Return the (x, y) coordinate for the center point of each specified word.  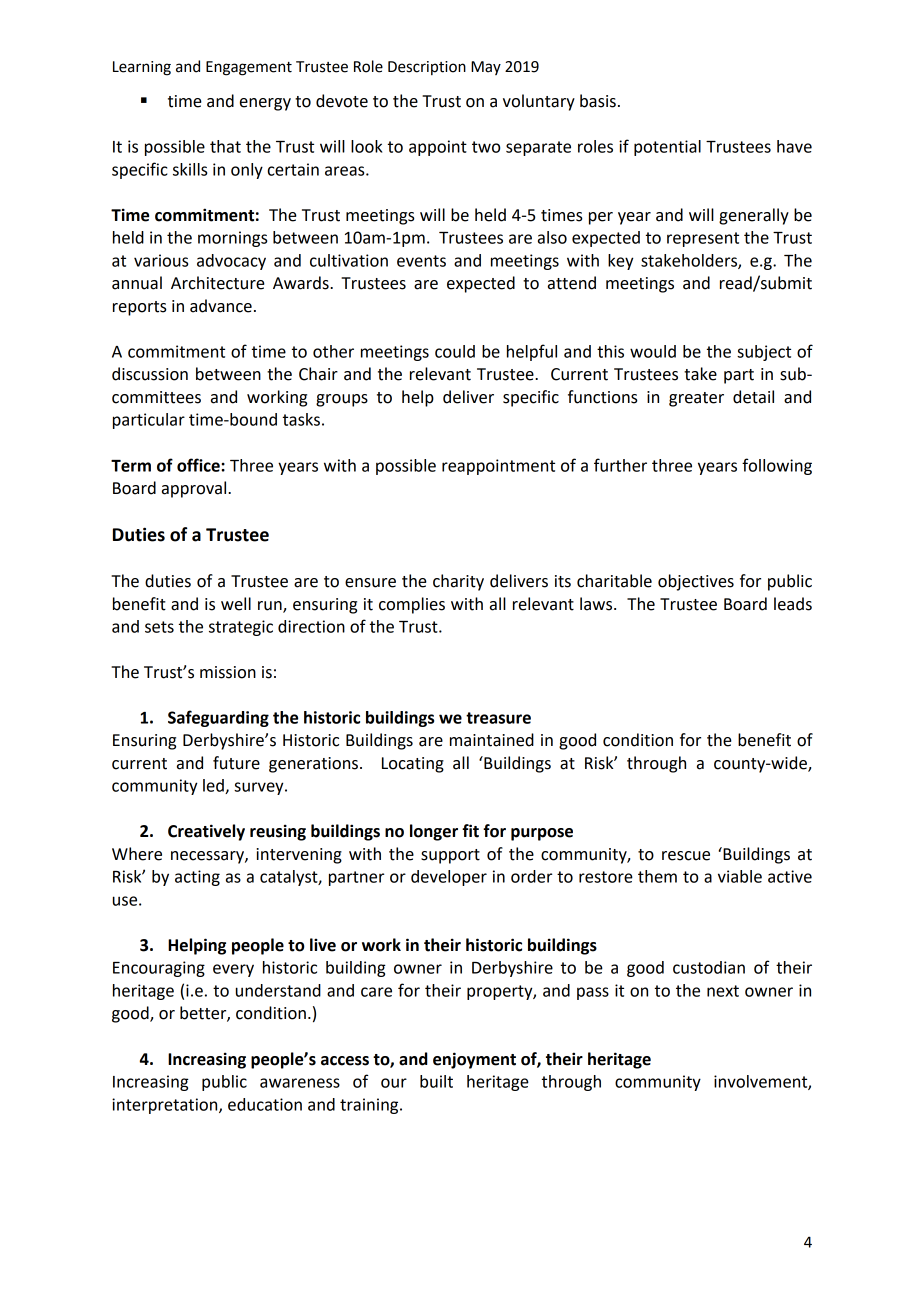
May (486, 68)
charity (458, 582)
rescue (686, 856)
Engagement (249, 68)
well (236, 604)
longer (434, 832)
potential (667, 148)
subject (764, 353)
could (455, 351)
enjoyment (474, 1060)
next (723, 991)
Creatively (206, 832)
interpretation (166, 1106)
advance (221, 306)
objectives (696, 582)
